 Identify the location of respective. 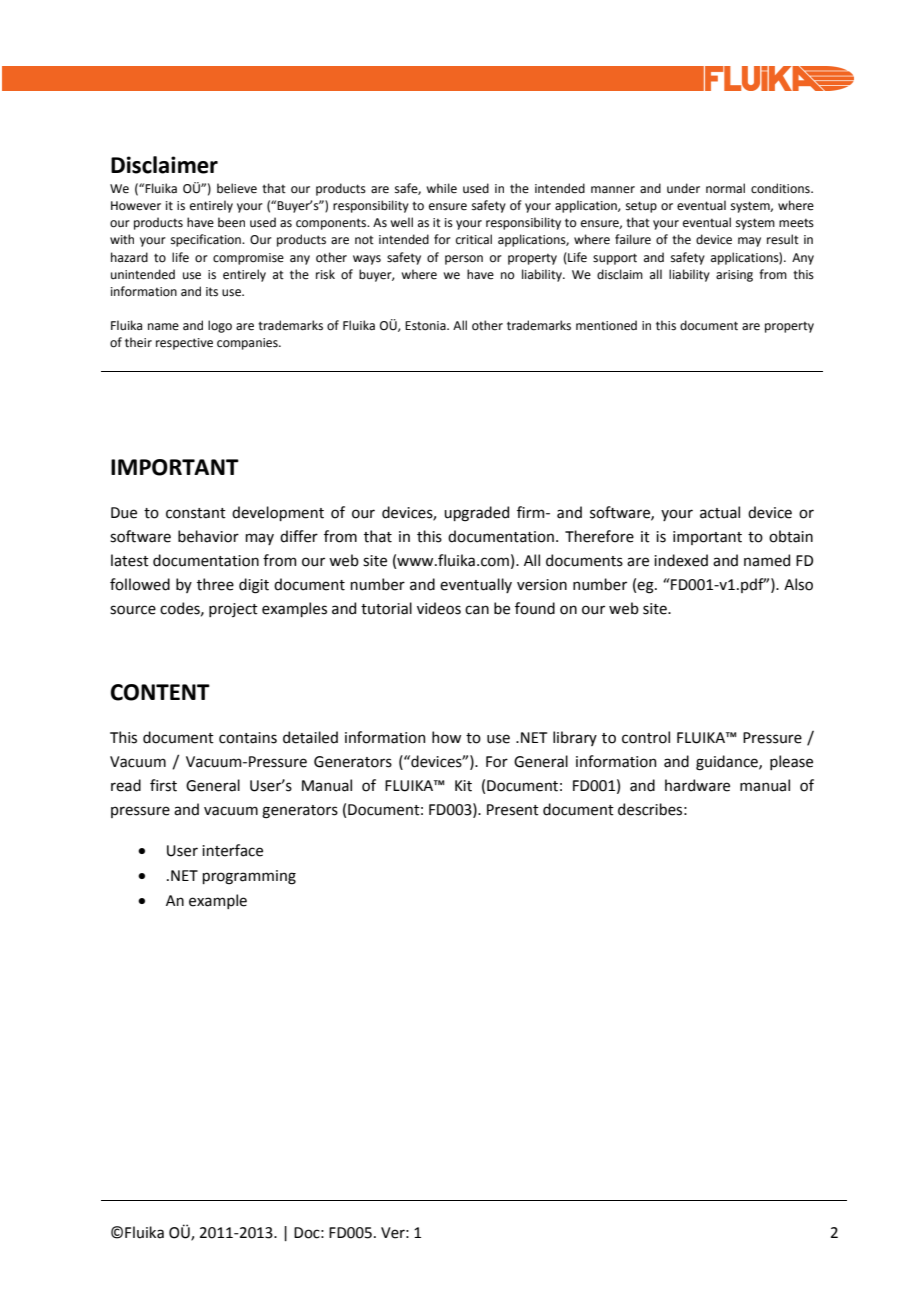
(184, 344).
